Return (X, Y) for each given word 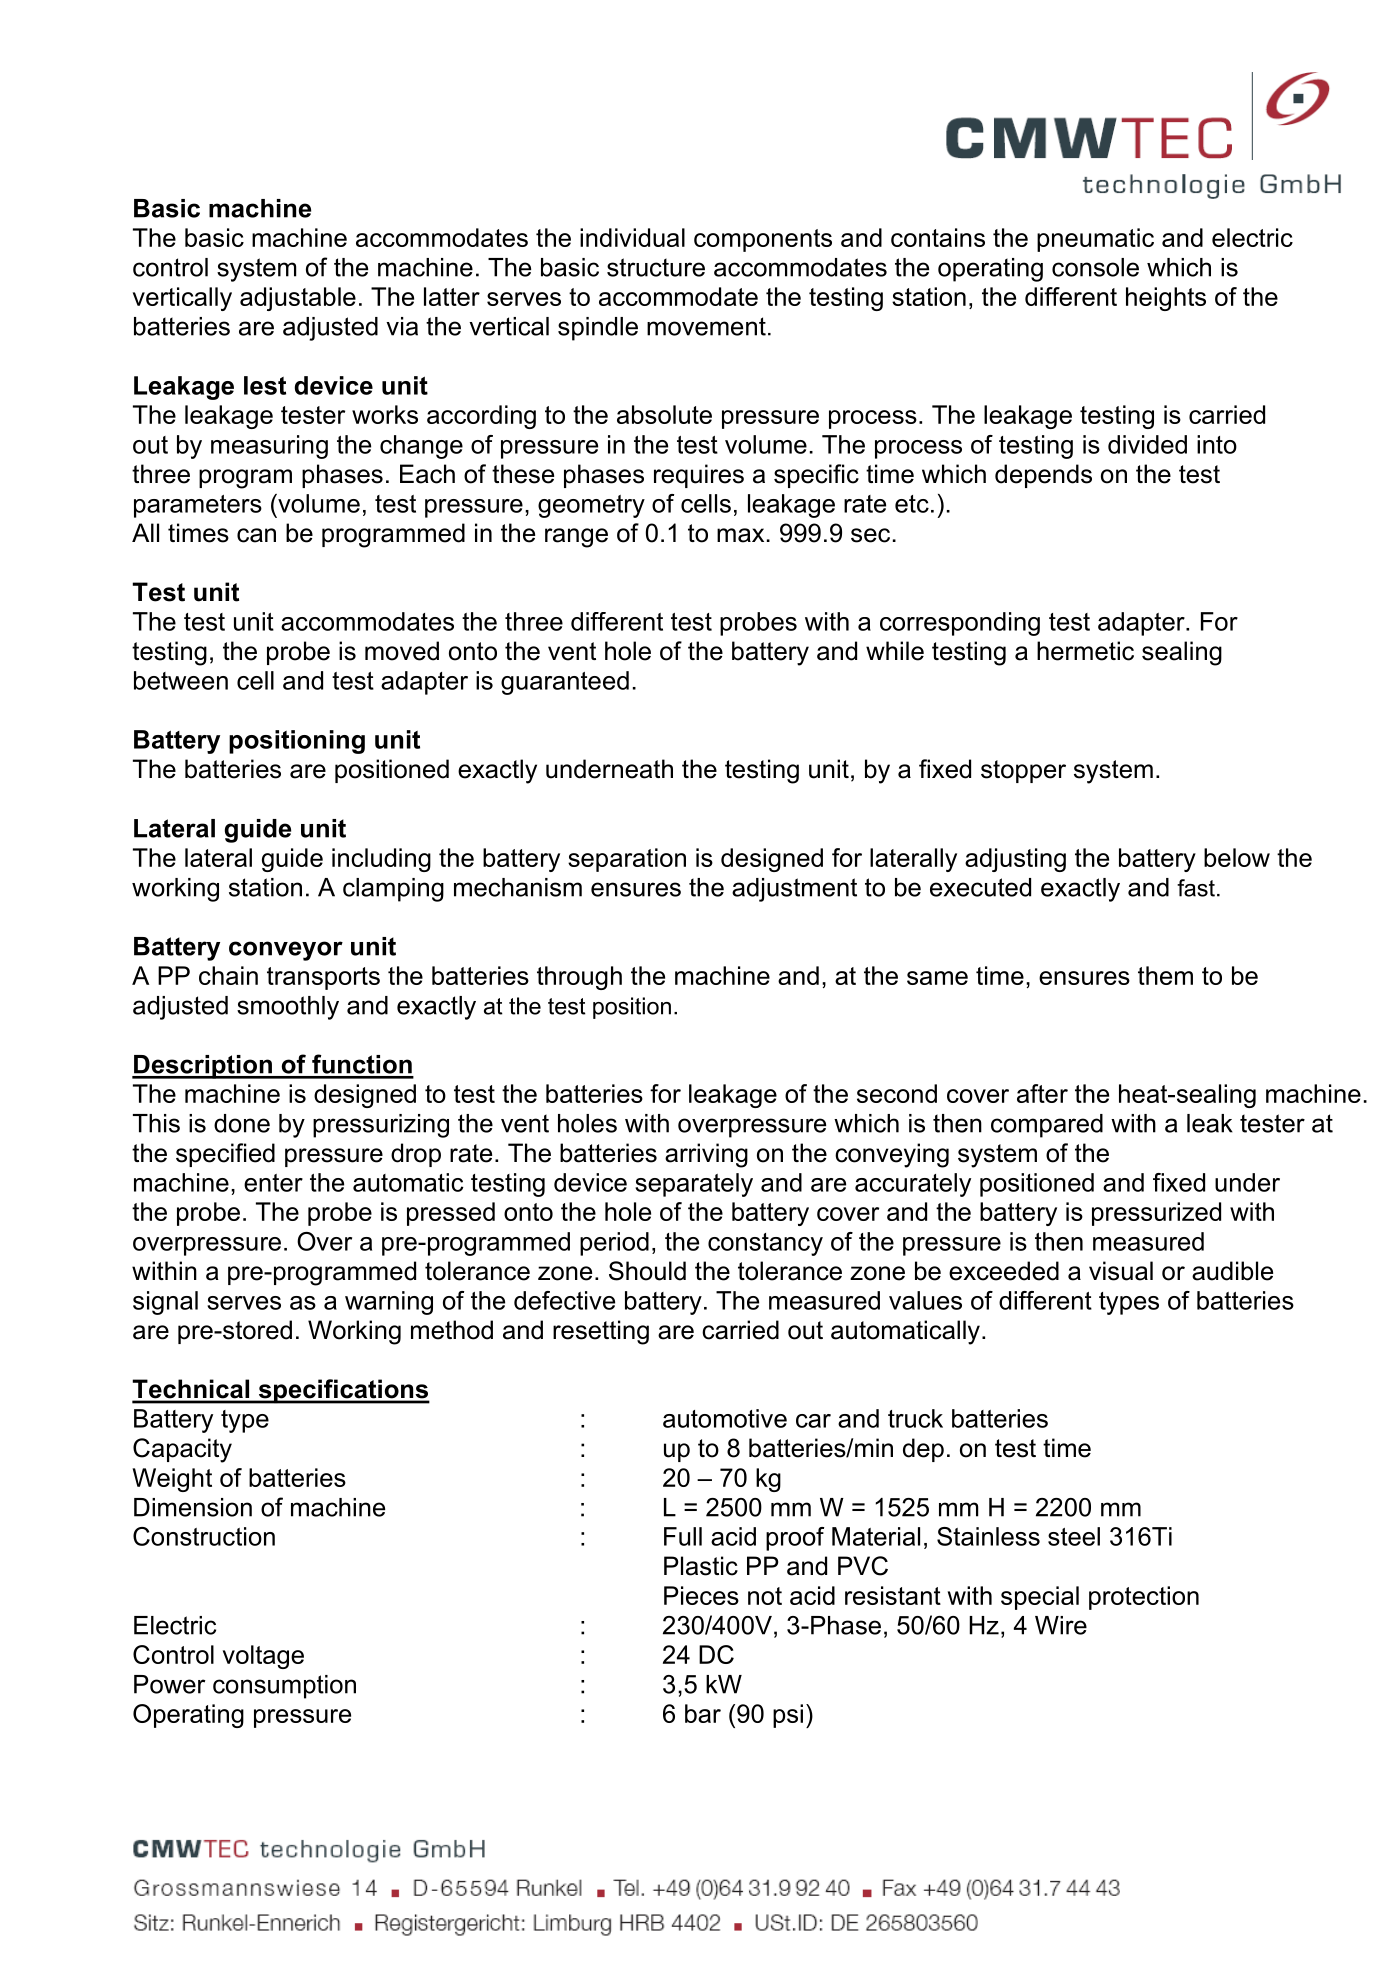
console (1095, 267)
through (579, 978)
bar (703, 1713)
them (1165, 975)
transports (323, 978)
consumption (284, 1687)
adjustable (298, 299)
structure (656, 267)
